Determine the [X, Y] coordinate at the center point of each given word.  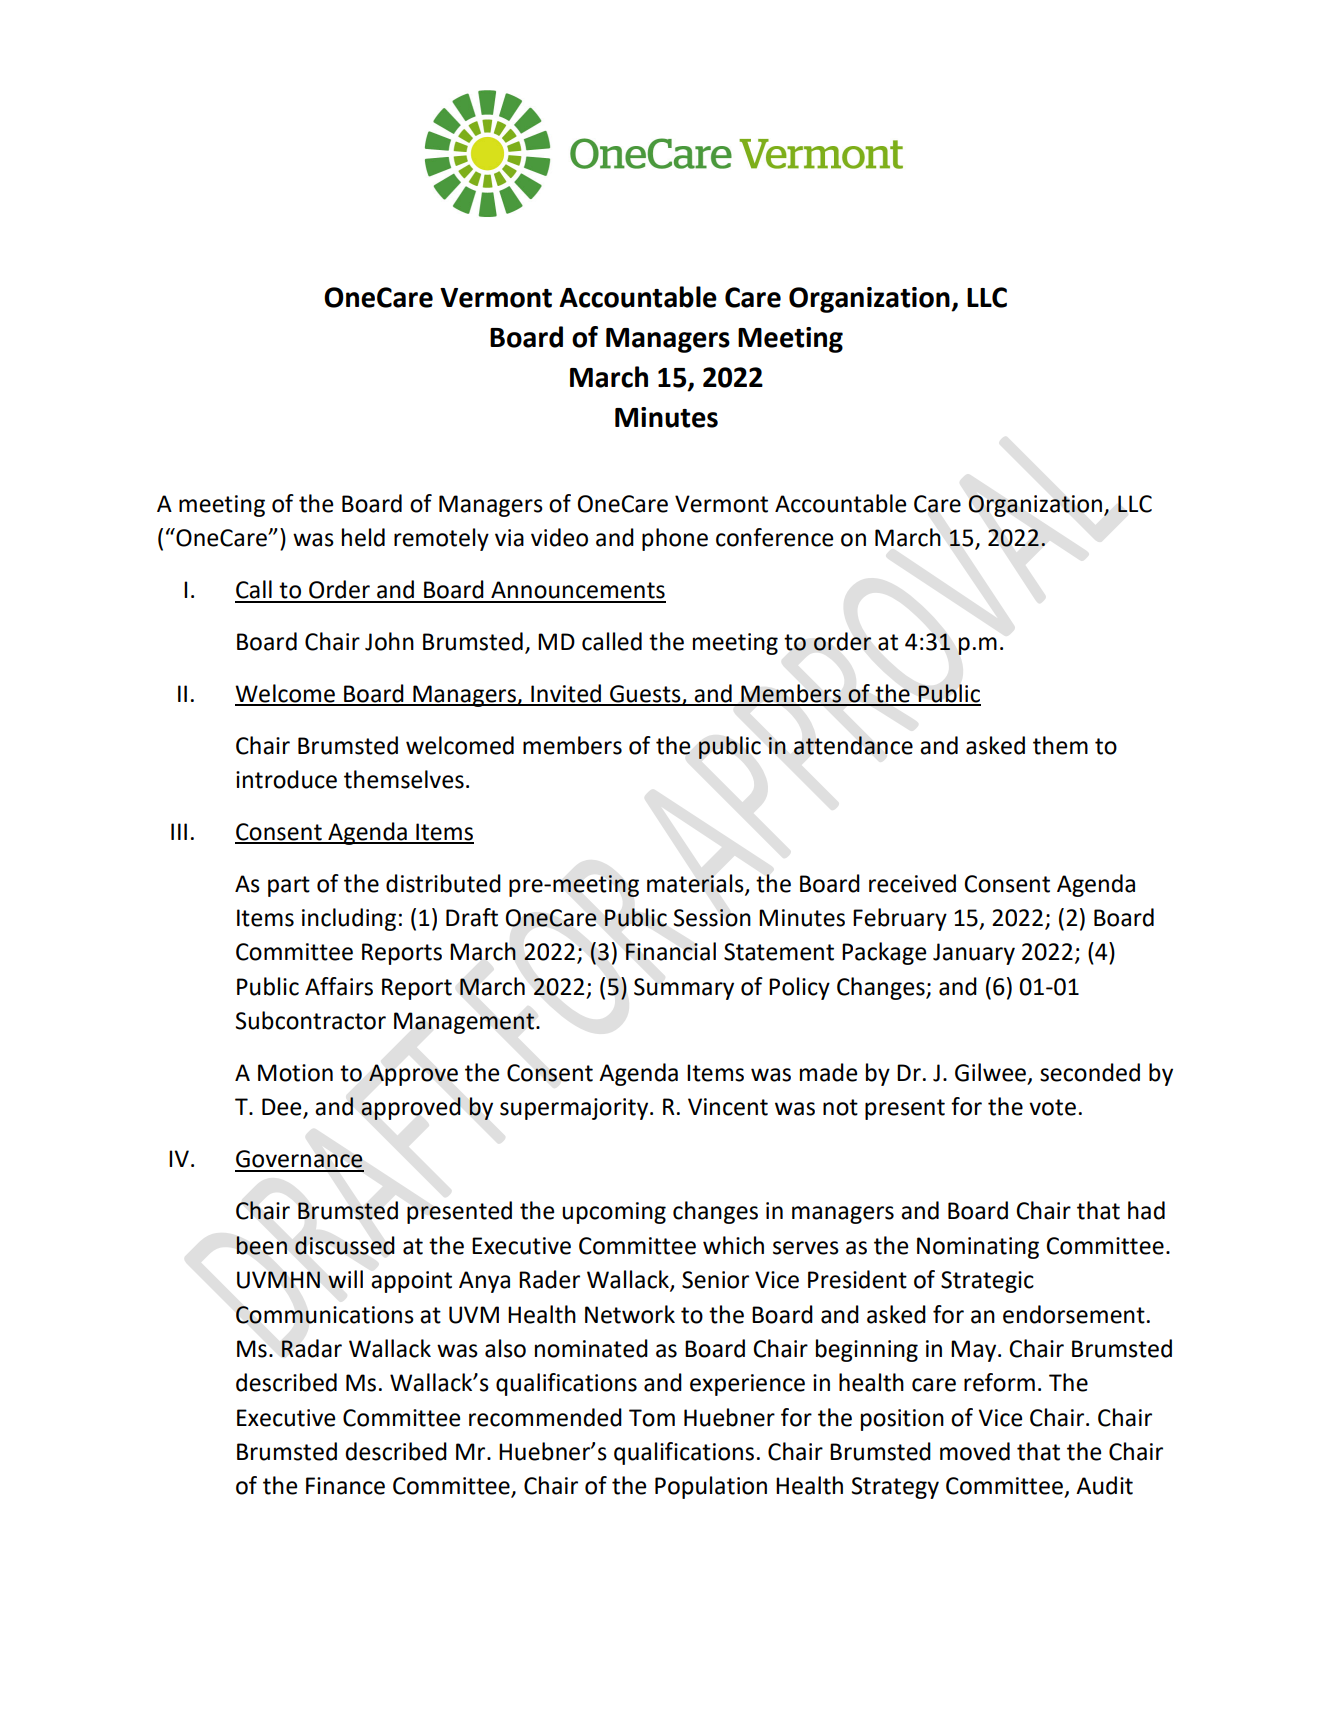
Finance [345, 1486]
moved [975, 1451]
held [363, 537]
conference [774, 537]
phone [675, 539]
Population [711, 1487]
